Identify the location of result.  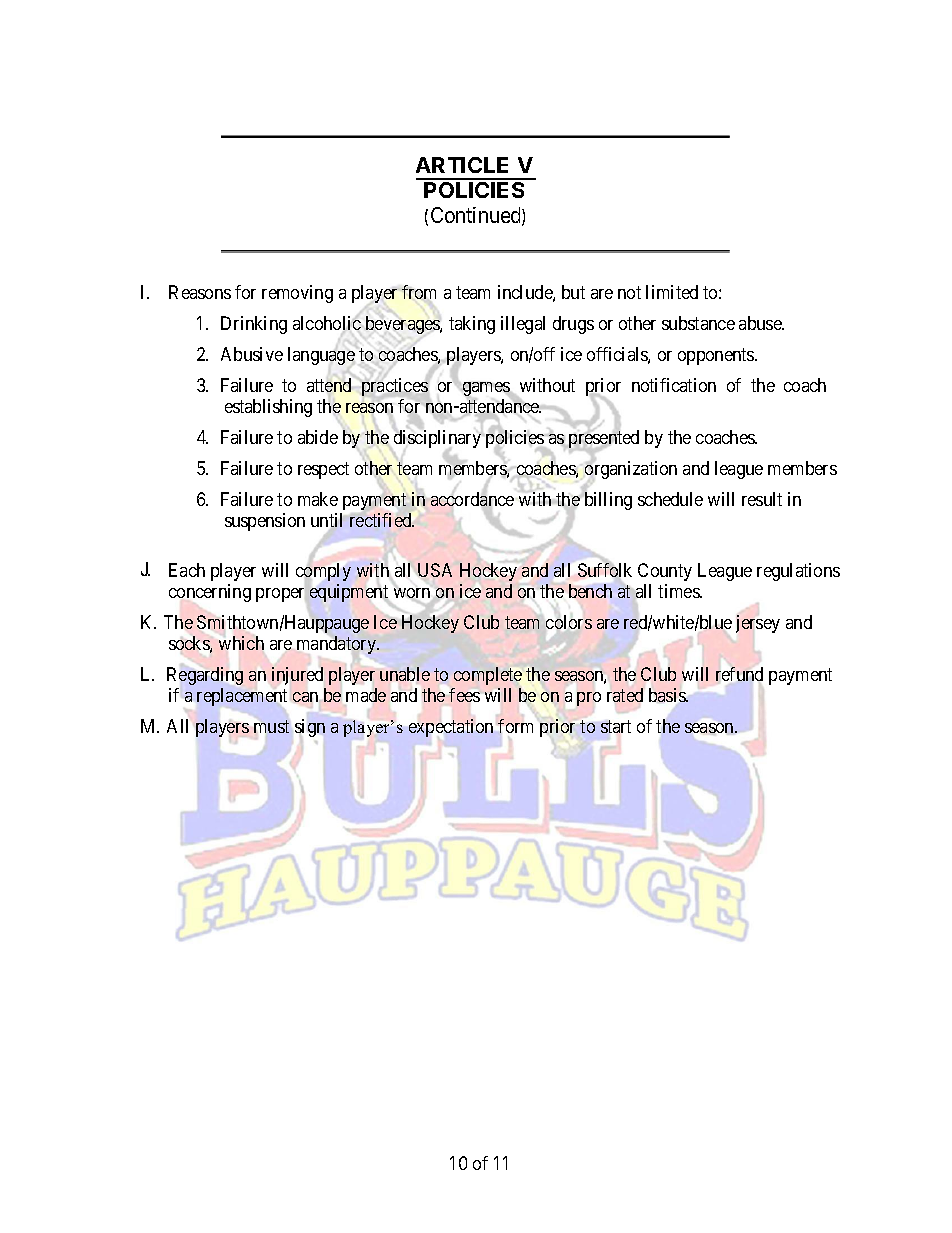
(762, 499).
